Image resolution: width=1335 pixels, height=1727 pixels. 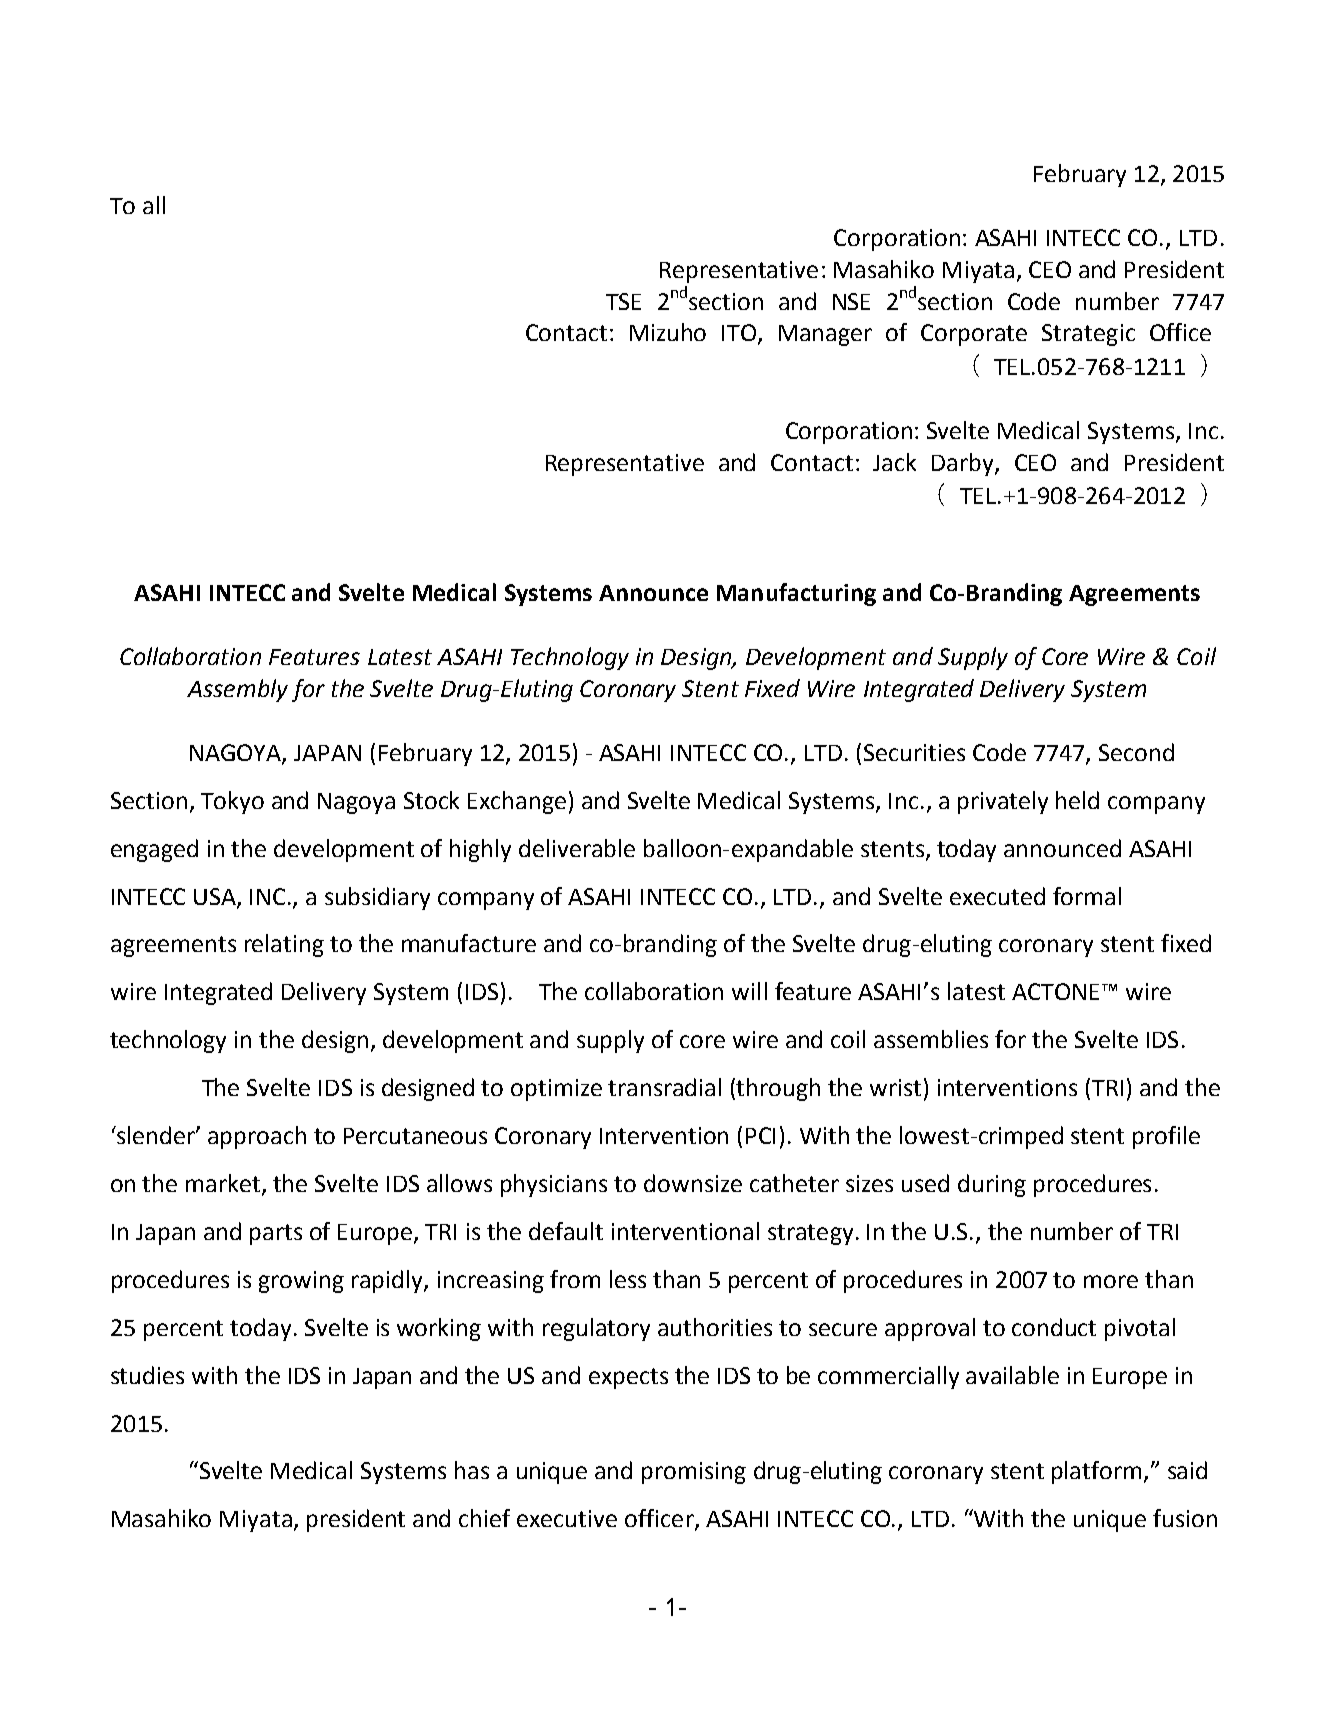 What do you see at coordinates (237, 690) in the image?
I see `Assembly` at bounding box center [237, 690].
